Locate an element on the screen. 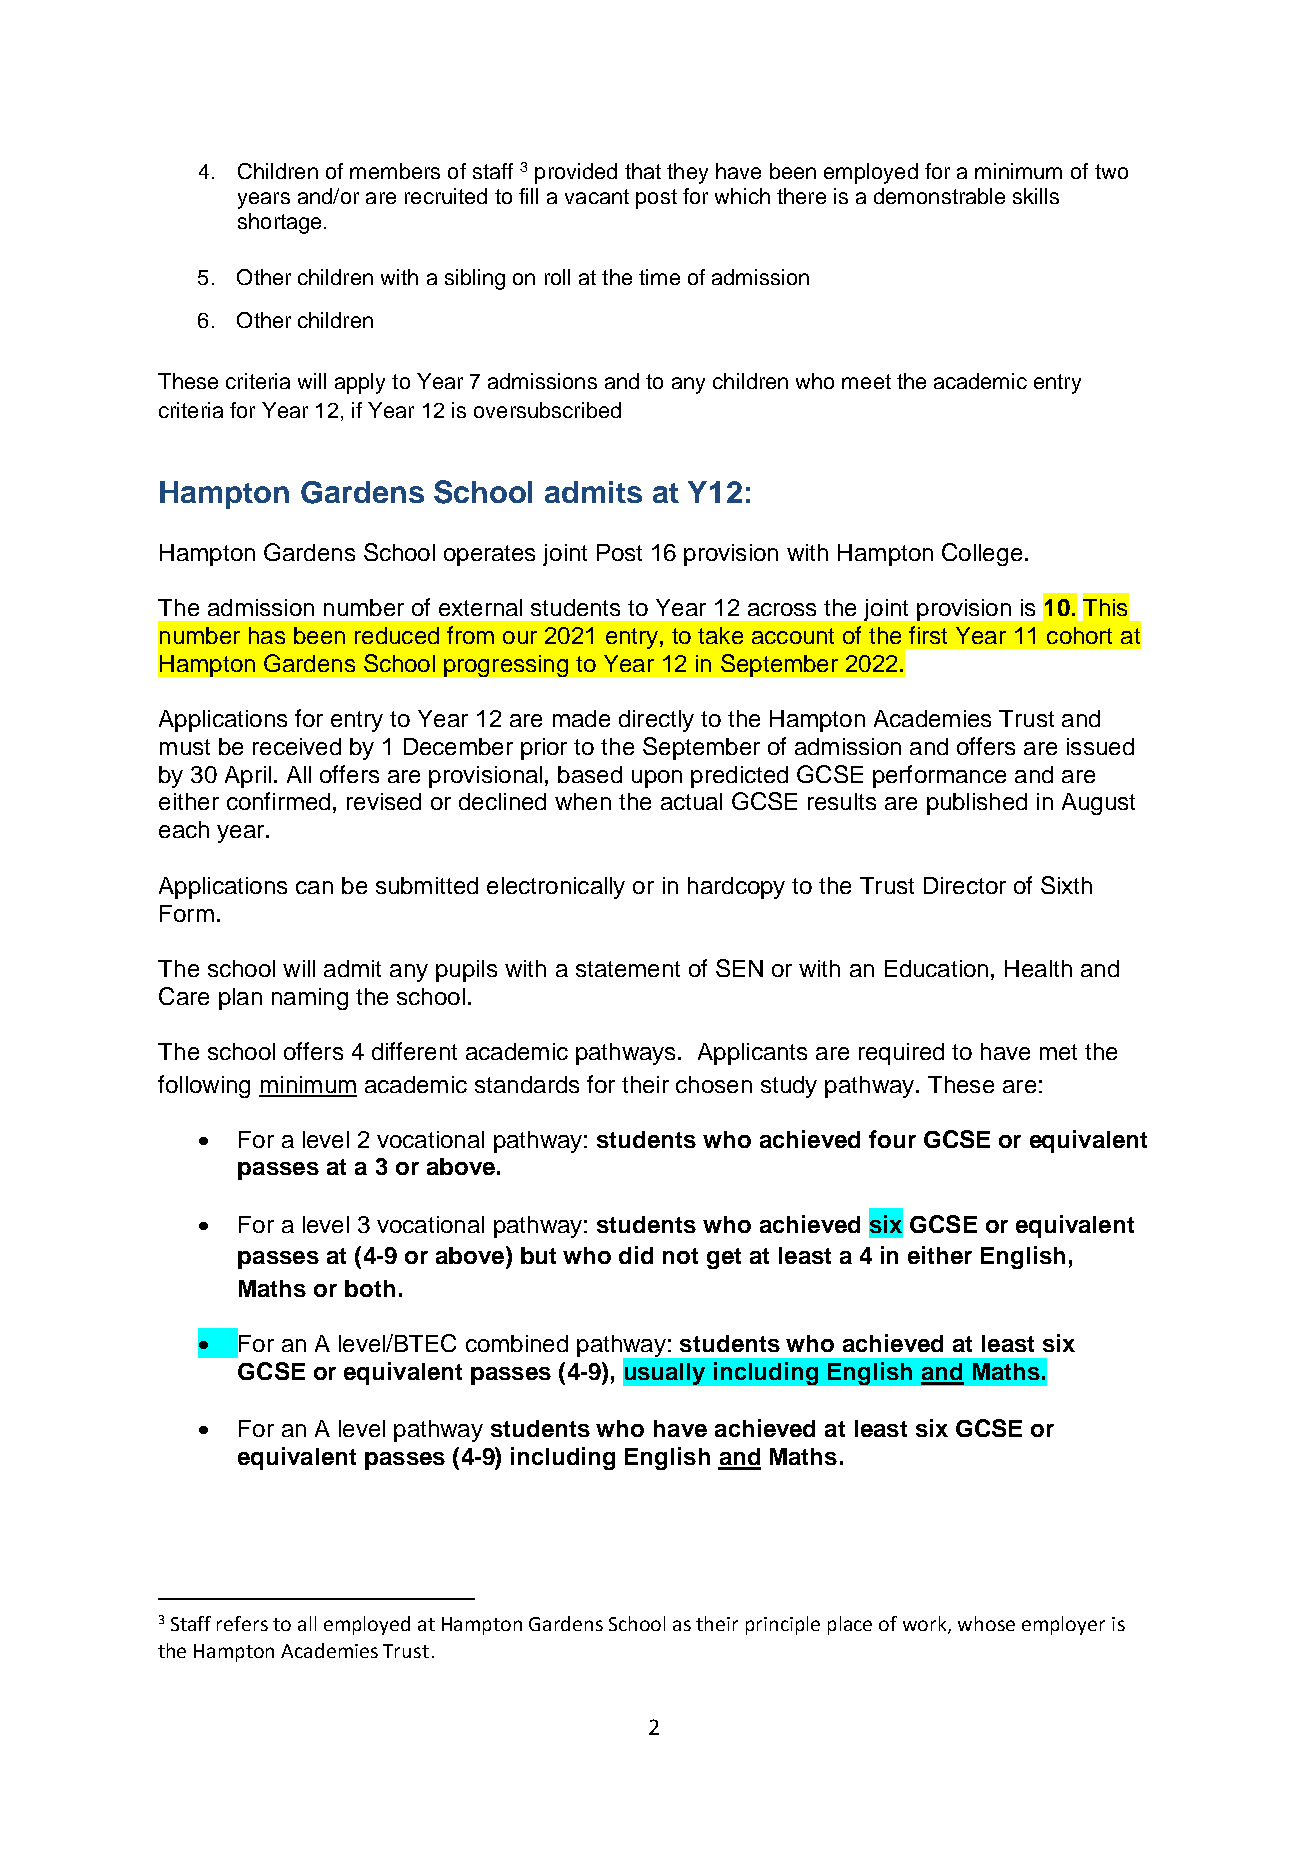 The height and width of the screenshot is (1849, 1308). shortage is located at coordinates (279, 223).
